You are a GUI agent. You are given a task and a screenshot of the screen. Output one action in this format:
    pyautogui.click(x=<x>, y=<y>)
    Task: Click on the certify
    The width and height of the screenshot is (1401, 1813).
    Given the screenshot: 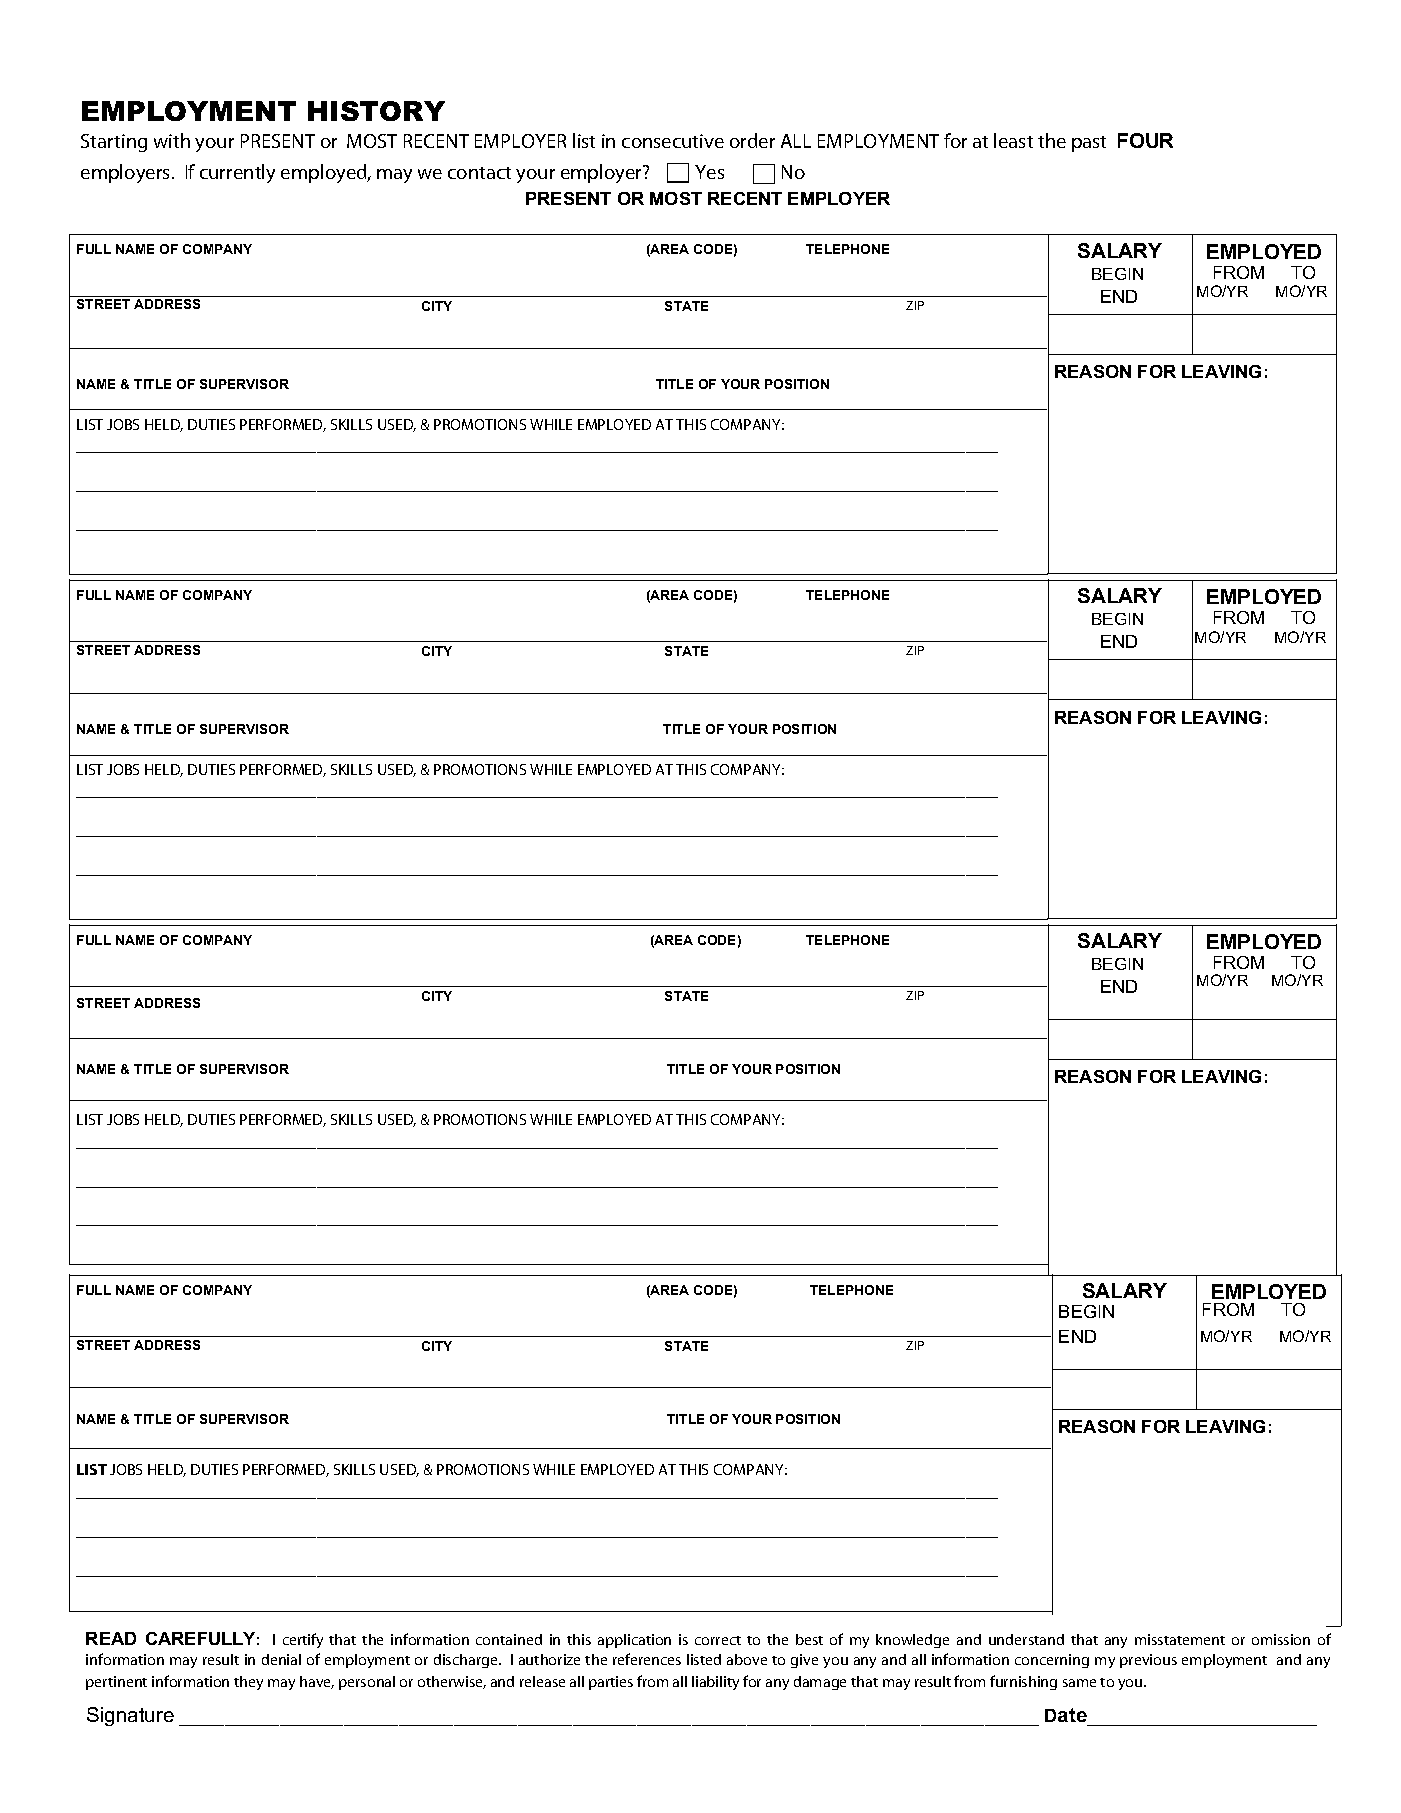 What is the action you would take?
    pyautogui.click(x=303, y=1640)
